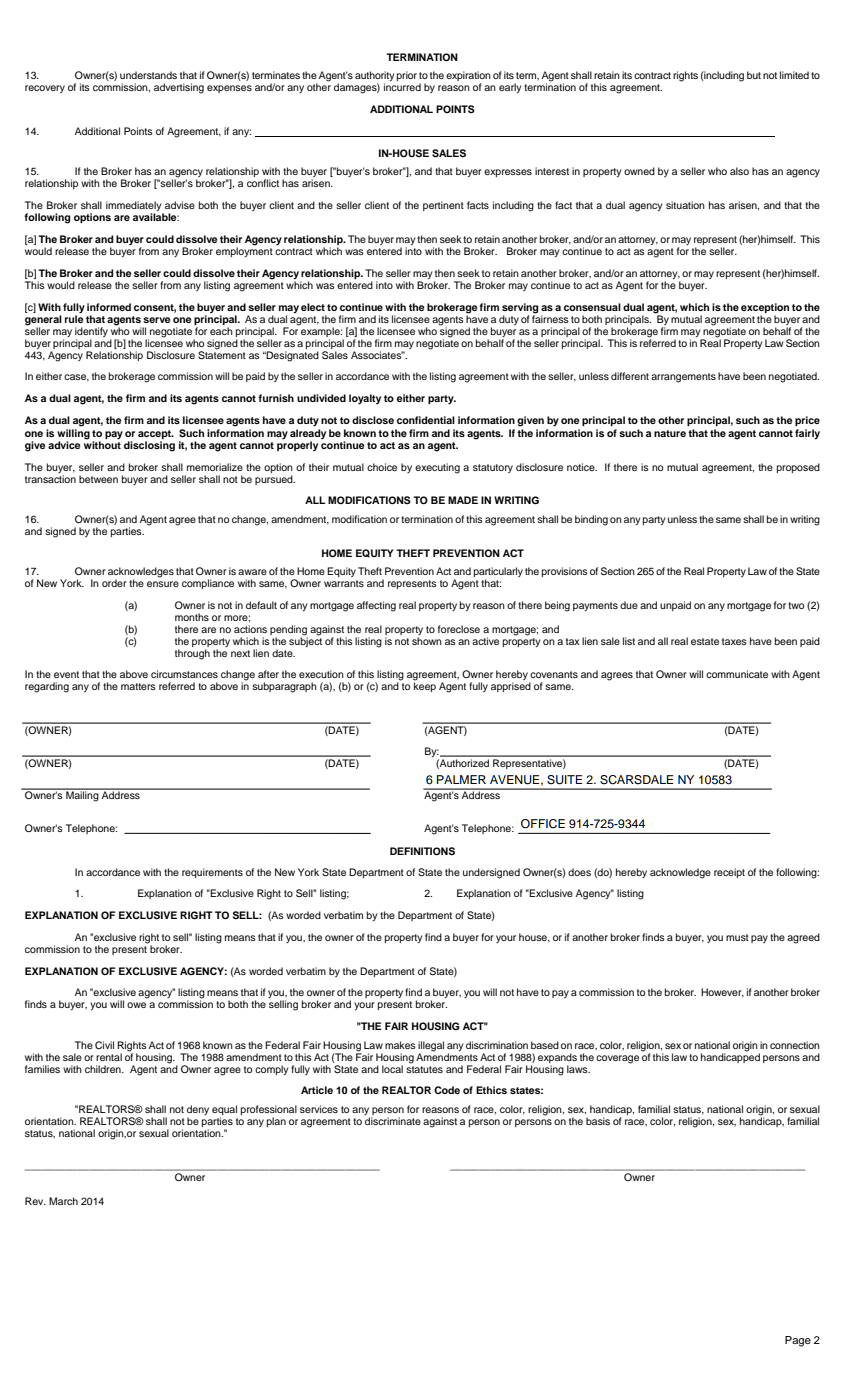 The width and height of the document is (849, 1400). Describe the element at coordinates (63, 1201) in the document. I see `March` at that location.
